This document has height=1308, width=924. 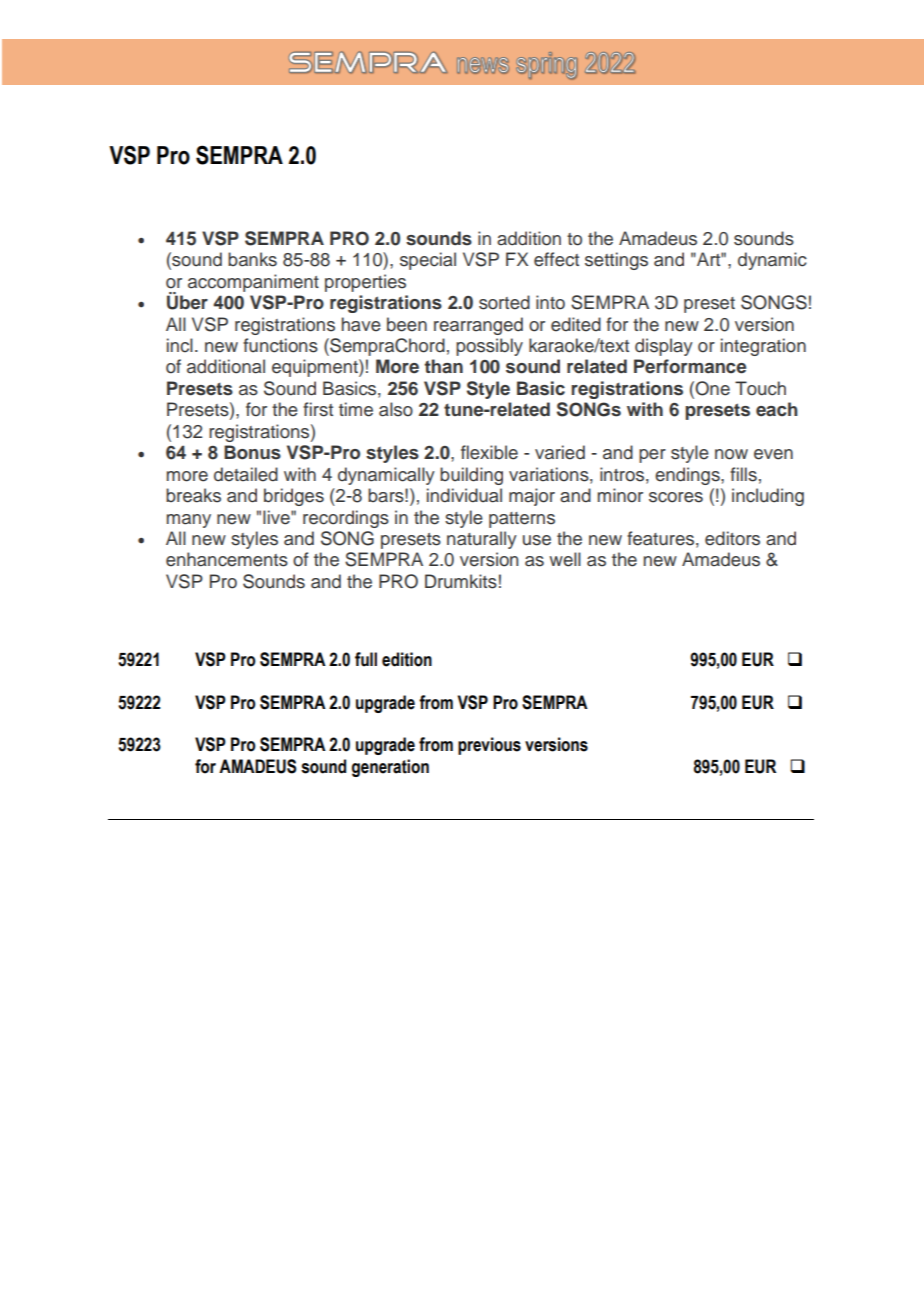 What do you see at coordinates (390, 768) in the document?
I see `generation` at bounding box center [390, 768].
